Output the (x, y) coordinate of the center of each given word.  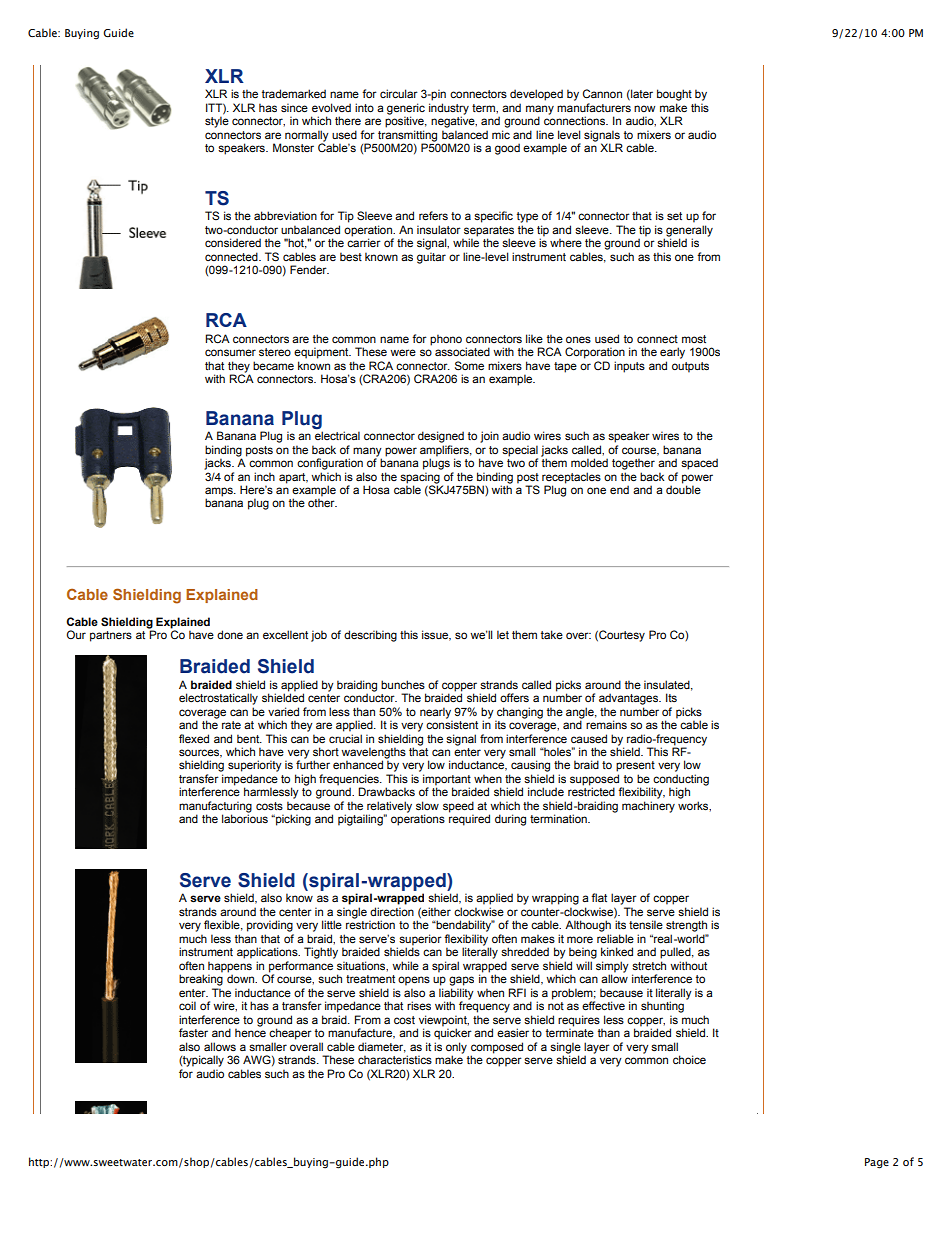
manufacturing (215, 808)
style (217, 121)
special (520, 451)
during (510, 820)
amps (220, 493)
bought (674, 95)
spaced (699, 464)
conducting (680, 781)
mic (501, 134)
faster (193, 1032)
